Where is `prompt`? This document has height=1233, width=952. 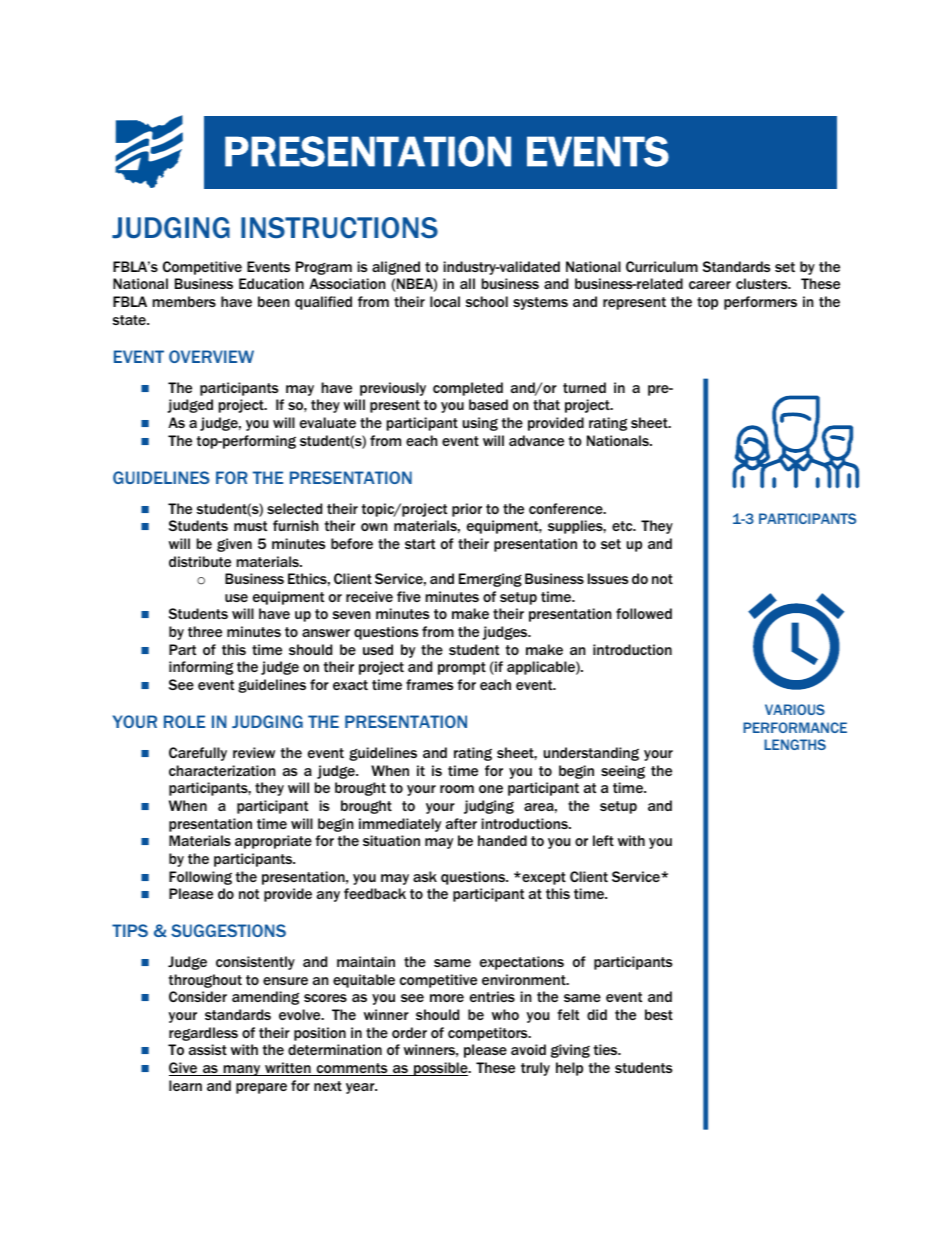
prompt is located at coordinates (462, 668).
